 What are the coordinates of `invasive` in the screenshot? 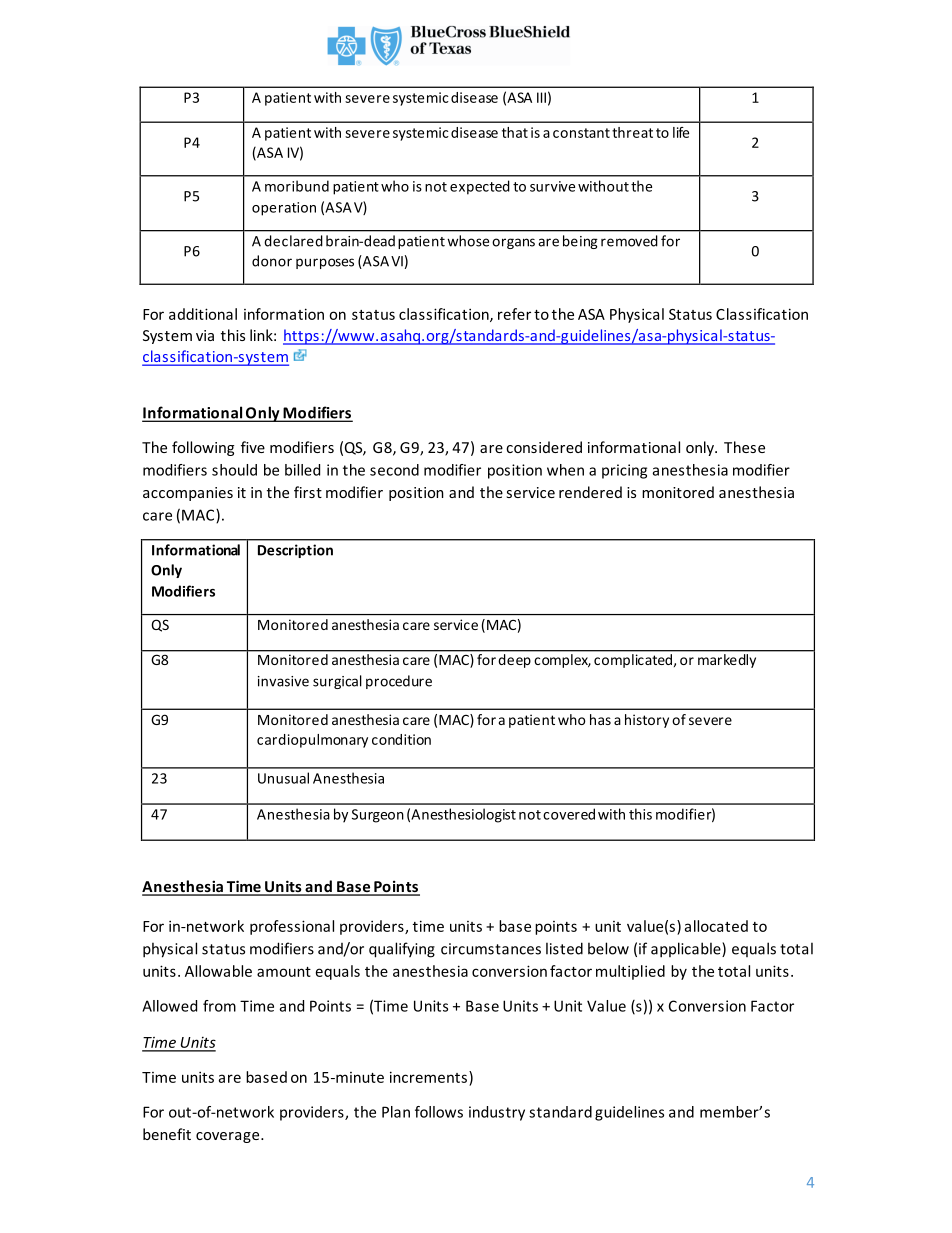 It's located at (283, 681).
